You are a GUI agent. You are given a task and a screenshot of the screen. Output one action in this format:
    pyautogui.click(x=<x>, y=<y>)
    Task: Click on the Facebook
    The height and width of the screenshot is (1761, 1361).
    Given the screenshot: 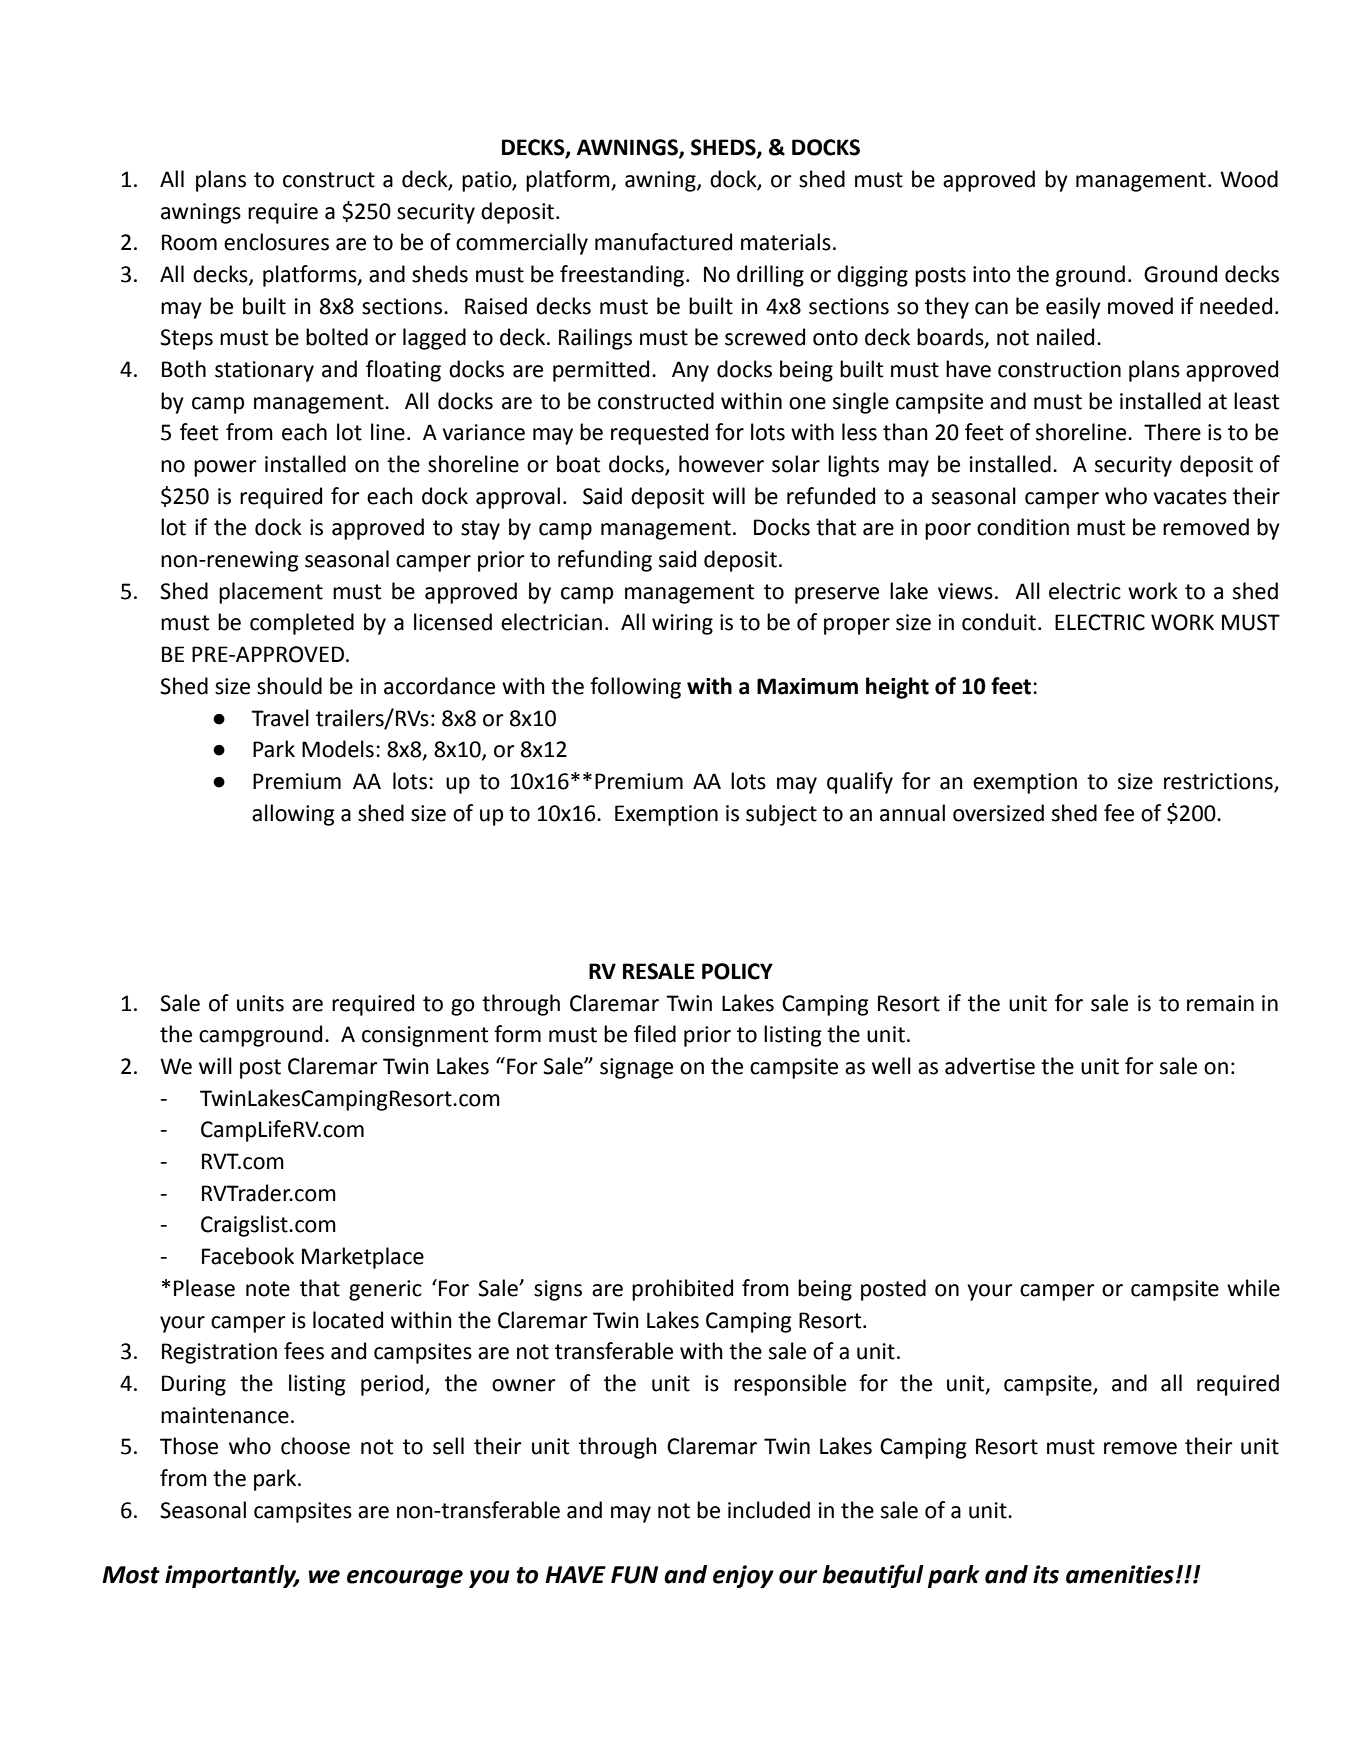 What is the action you would take?
    pyautogui.click(x=248, y=1256)
